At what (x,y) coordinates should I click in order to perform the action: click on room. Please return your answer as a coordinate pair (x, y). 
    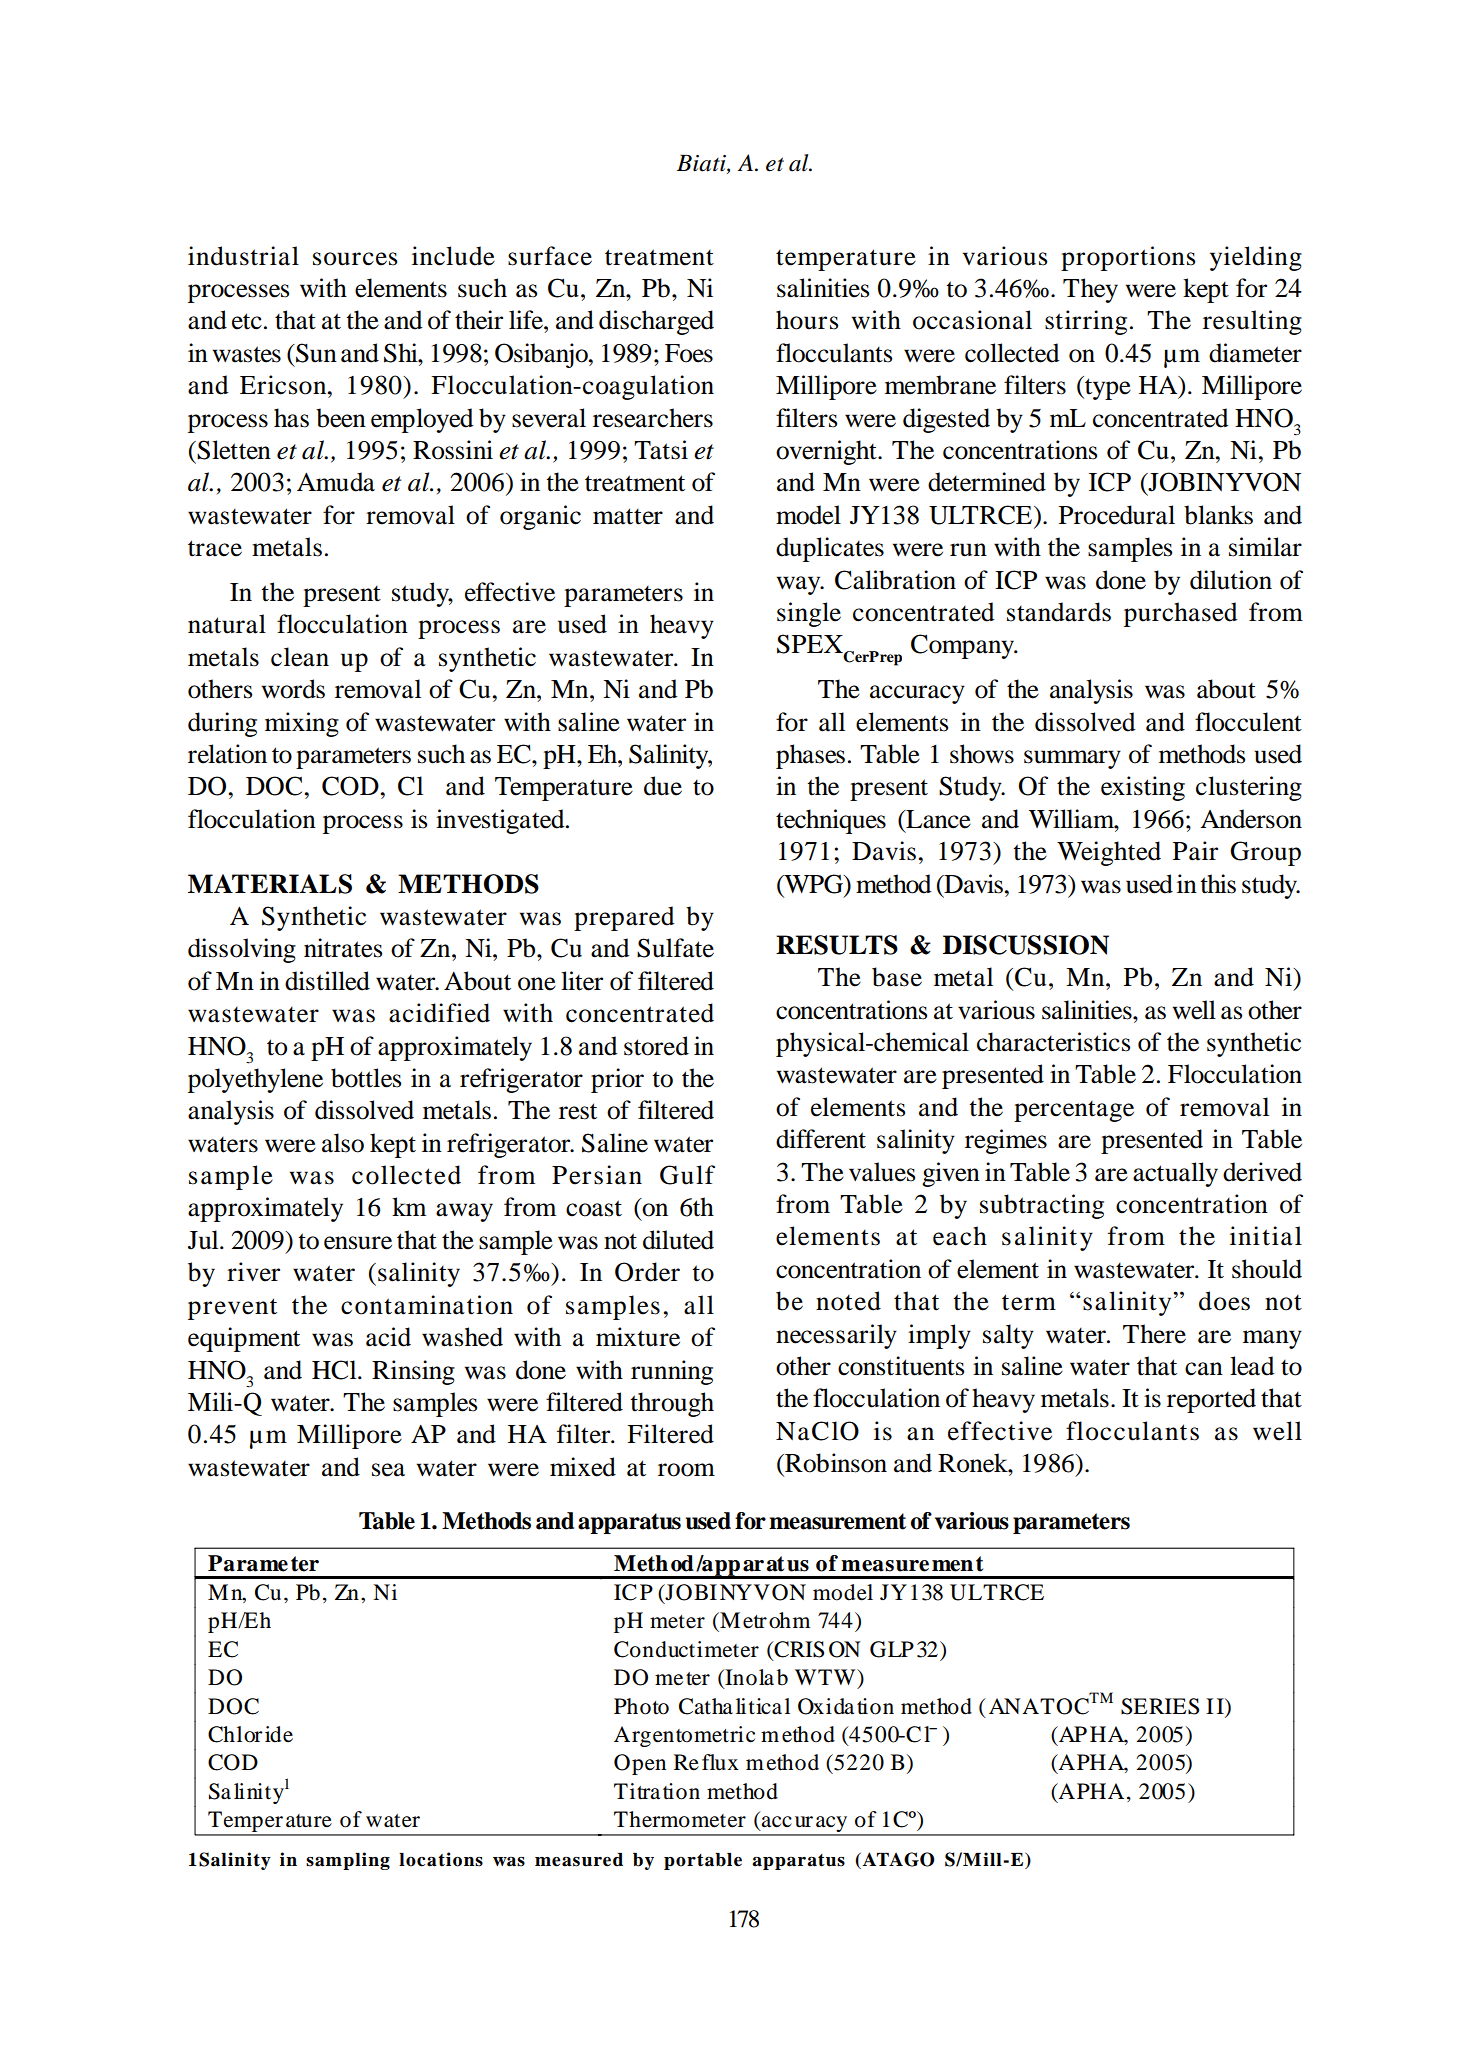
    Looking at the image, I should click on (686, 1470).
